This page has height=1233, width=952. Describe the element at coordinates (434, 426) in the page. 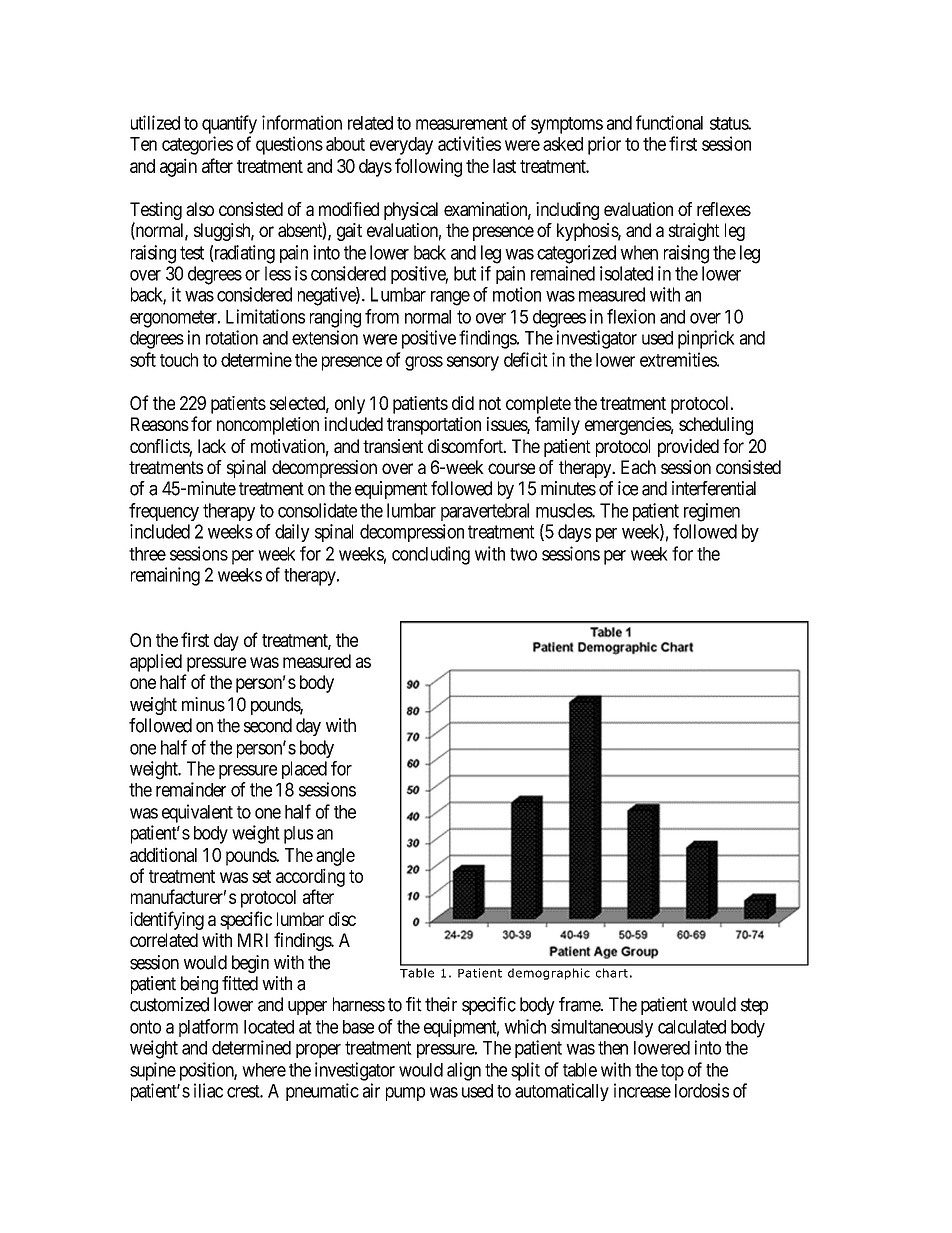

I see `transportation` at that location.
